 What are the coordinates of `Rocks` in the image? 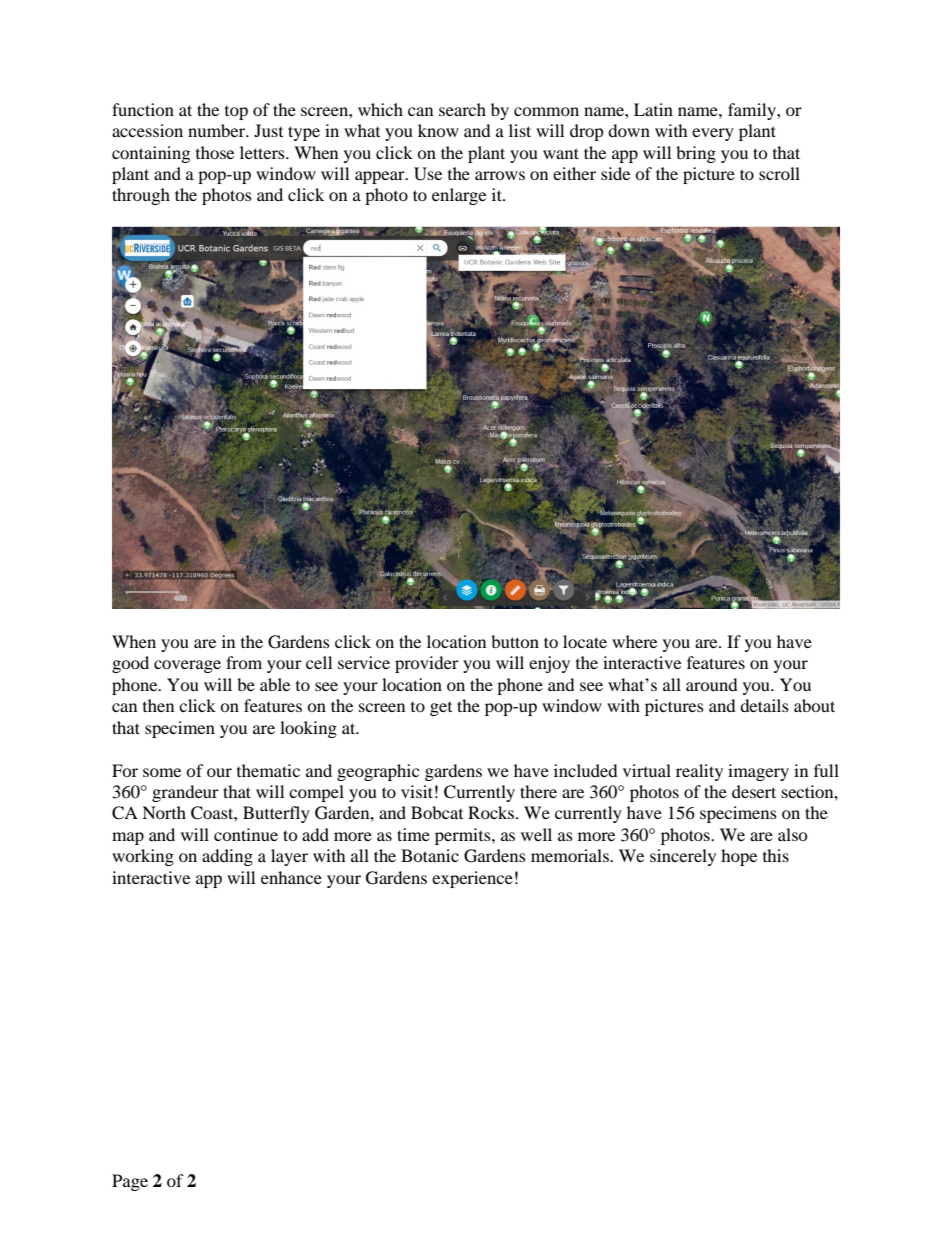 It's located at (492, 812).
